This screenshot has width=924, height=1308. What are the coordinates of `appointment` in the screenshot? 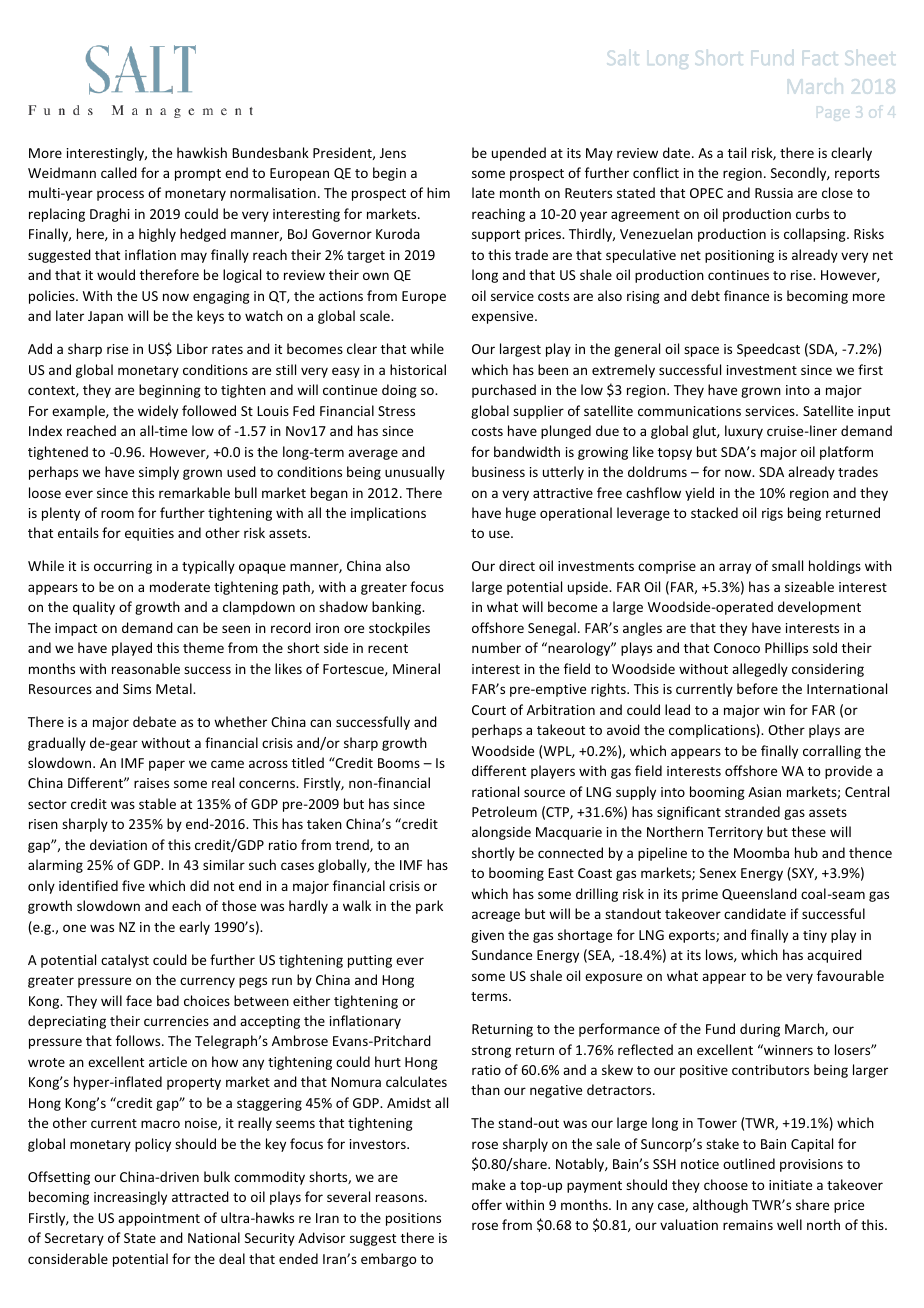 It's located at (159, 1219).
